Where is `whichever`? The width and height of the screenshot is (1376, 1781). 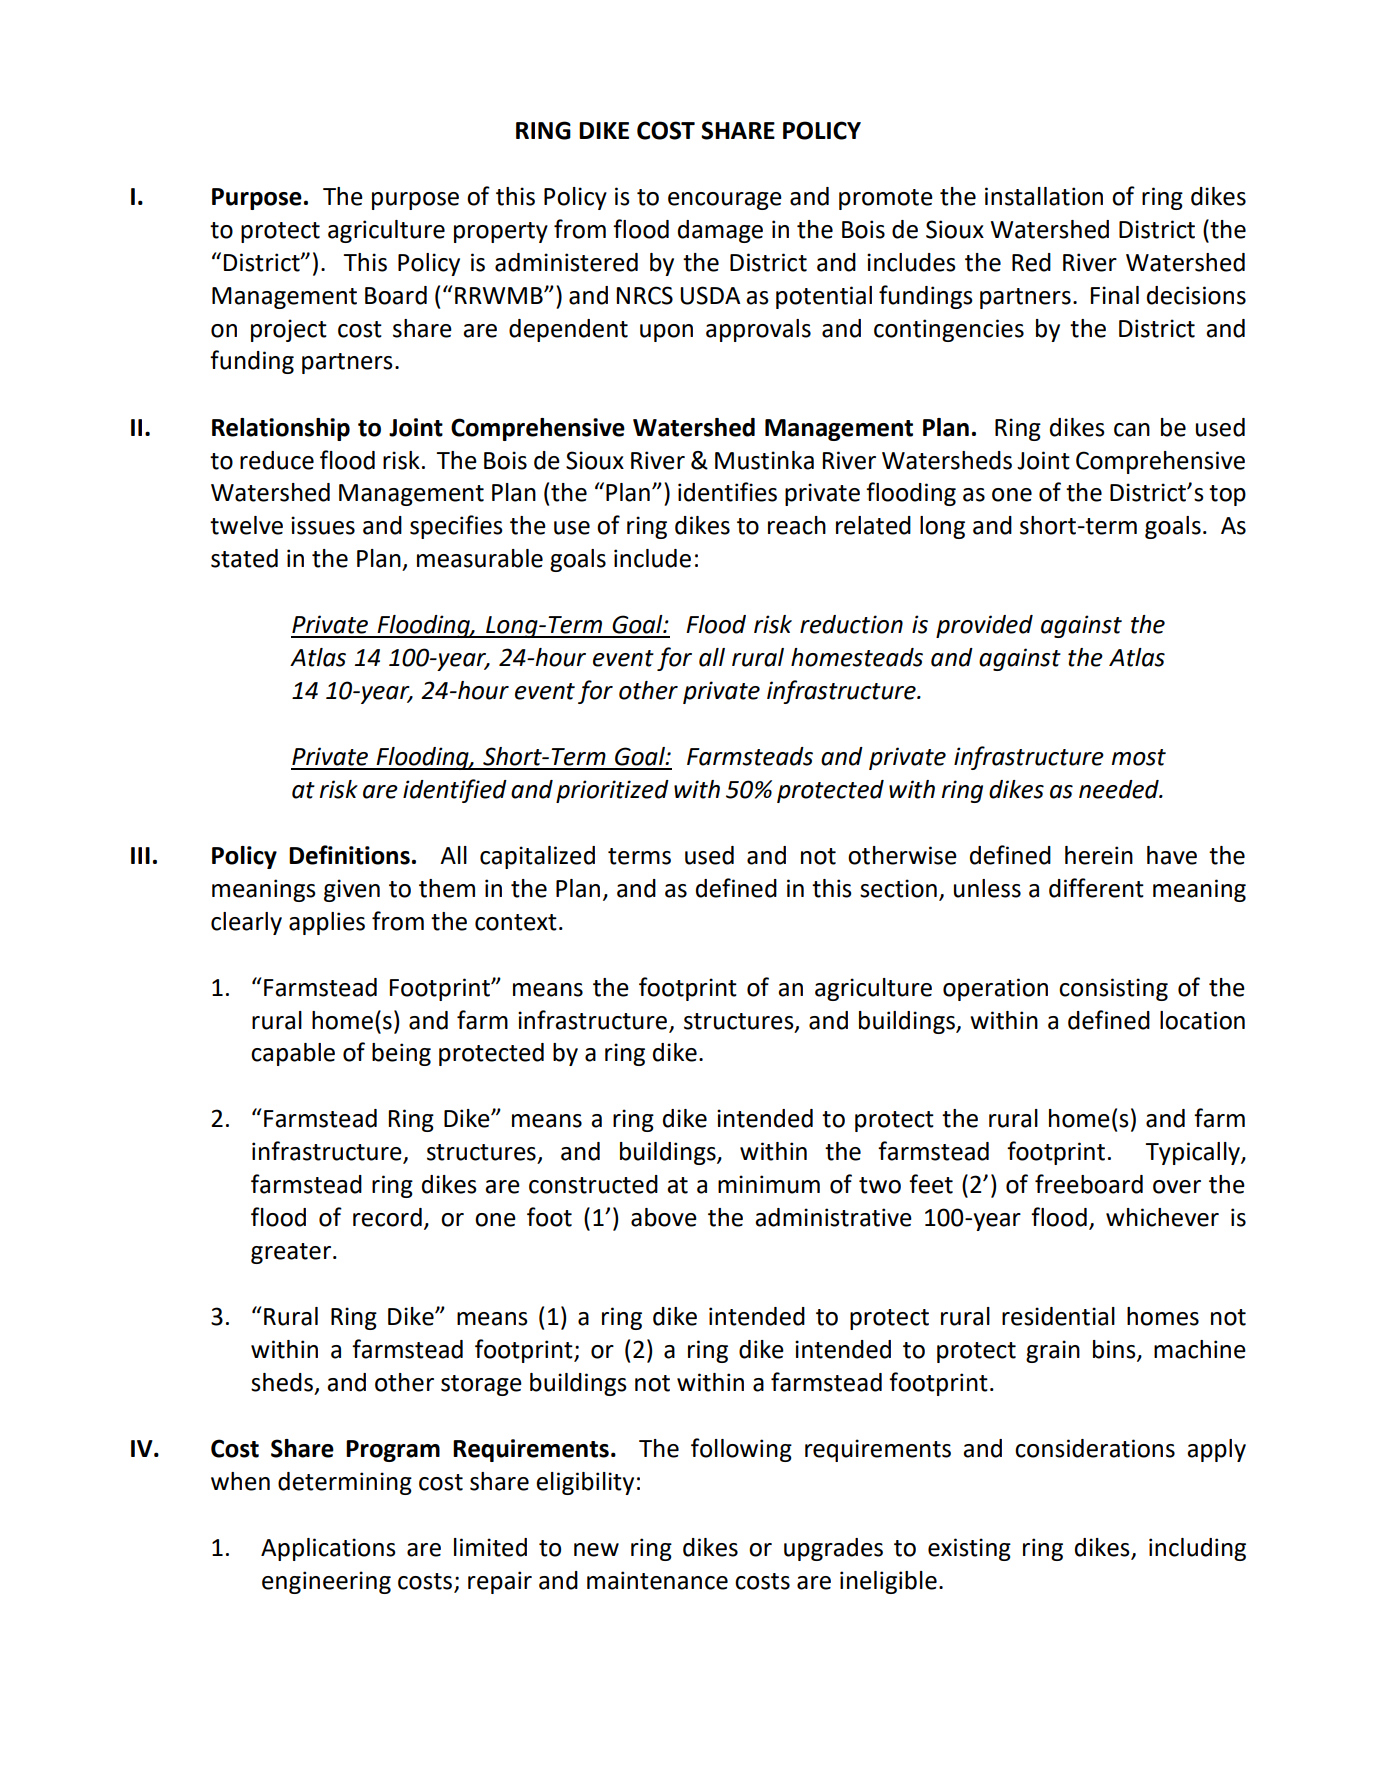
whichever is located at coordinates (1162, 1217).
